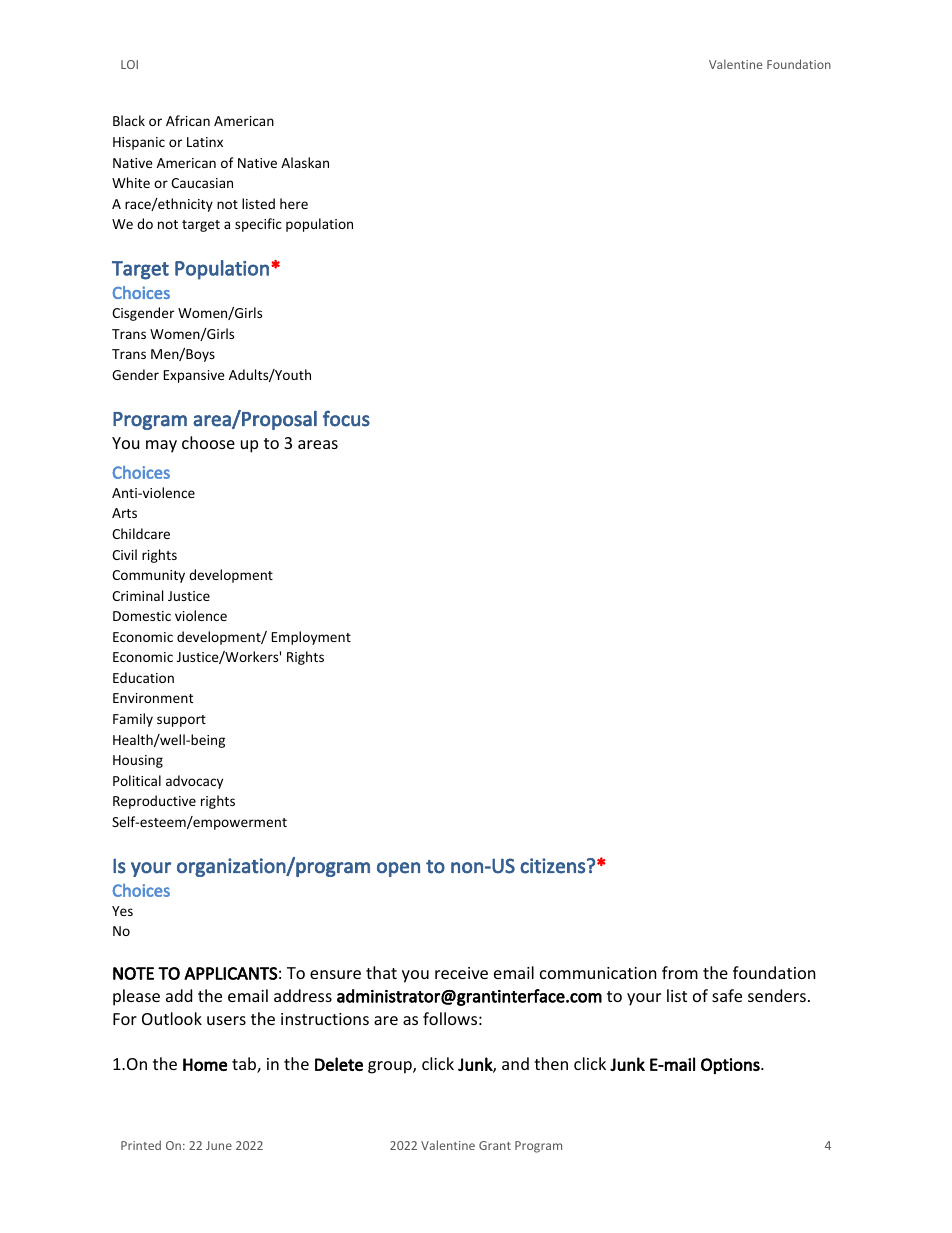 The image size is (952, 1233). What do you see at coordinates (142, 616) in the image?
I see `Domestic` at bounding box center [142, 616].
